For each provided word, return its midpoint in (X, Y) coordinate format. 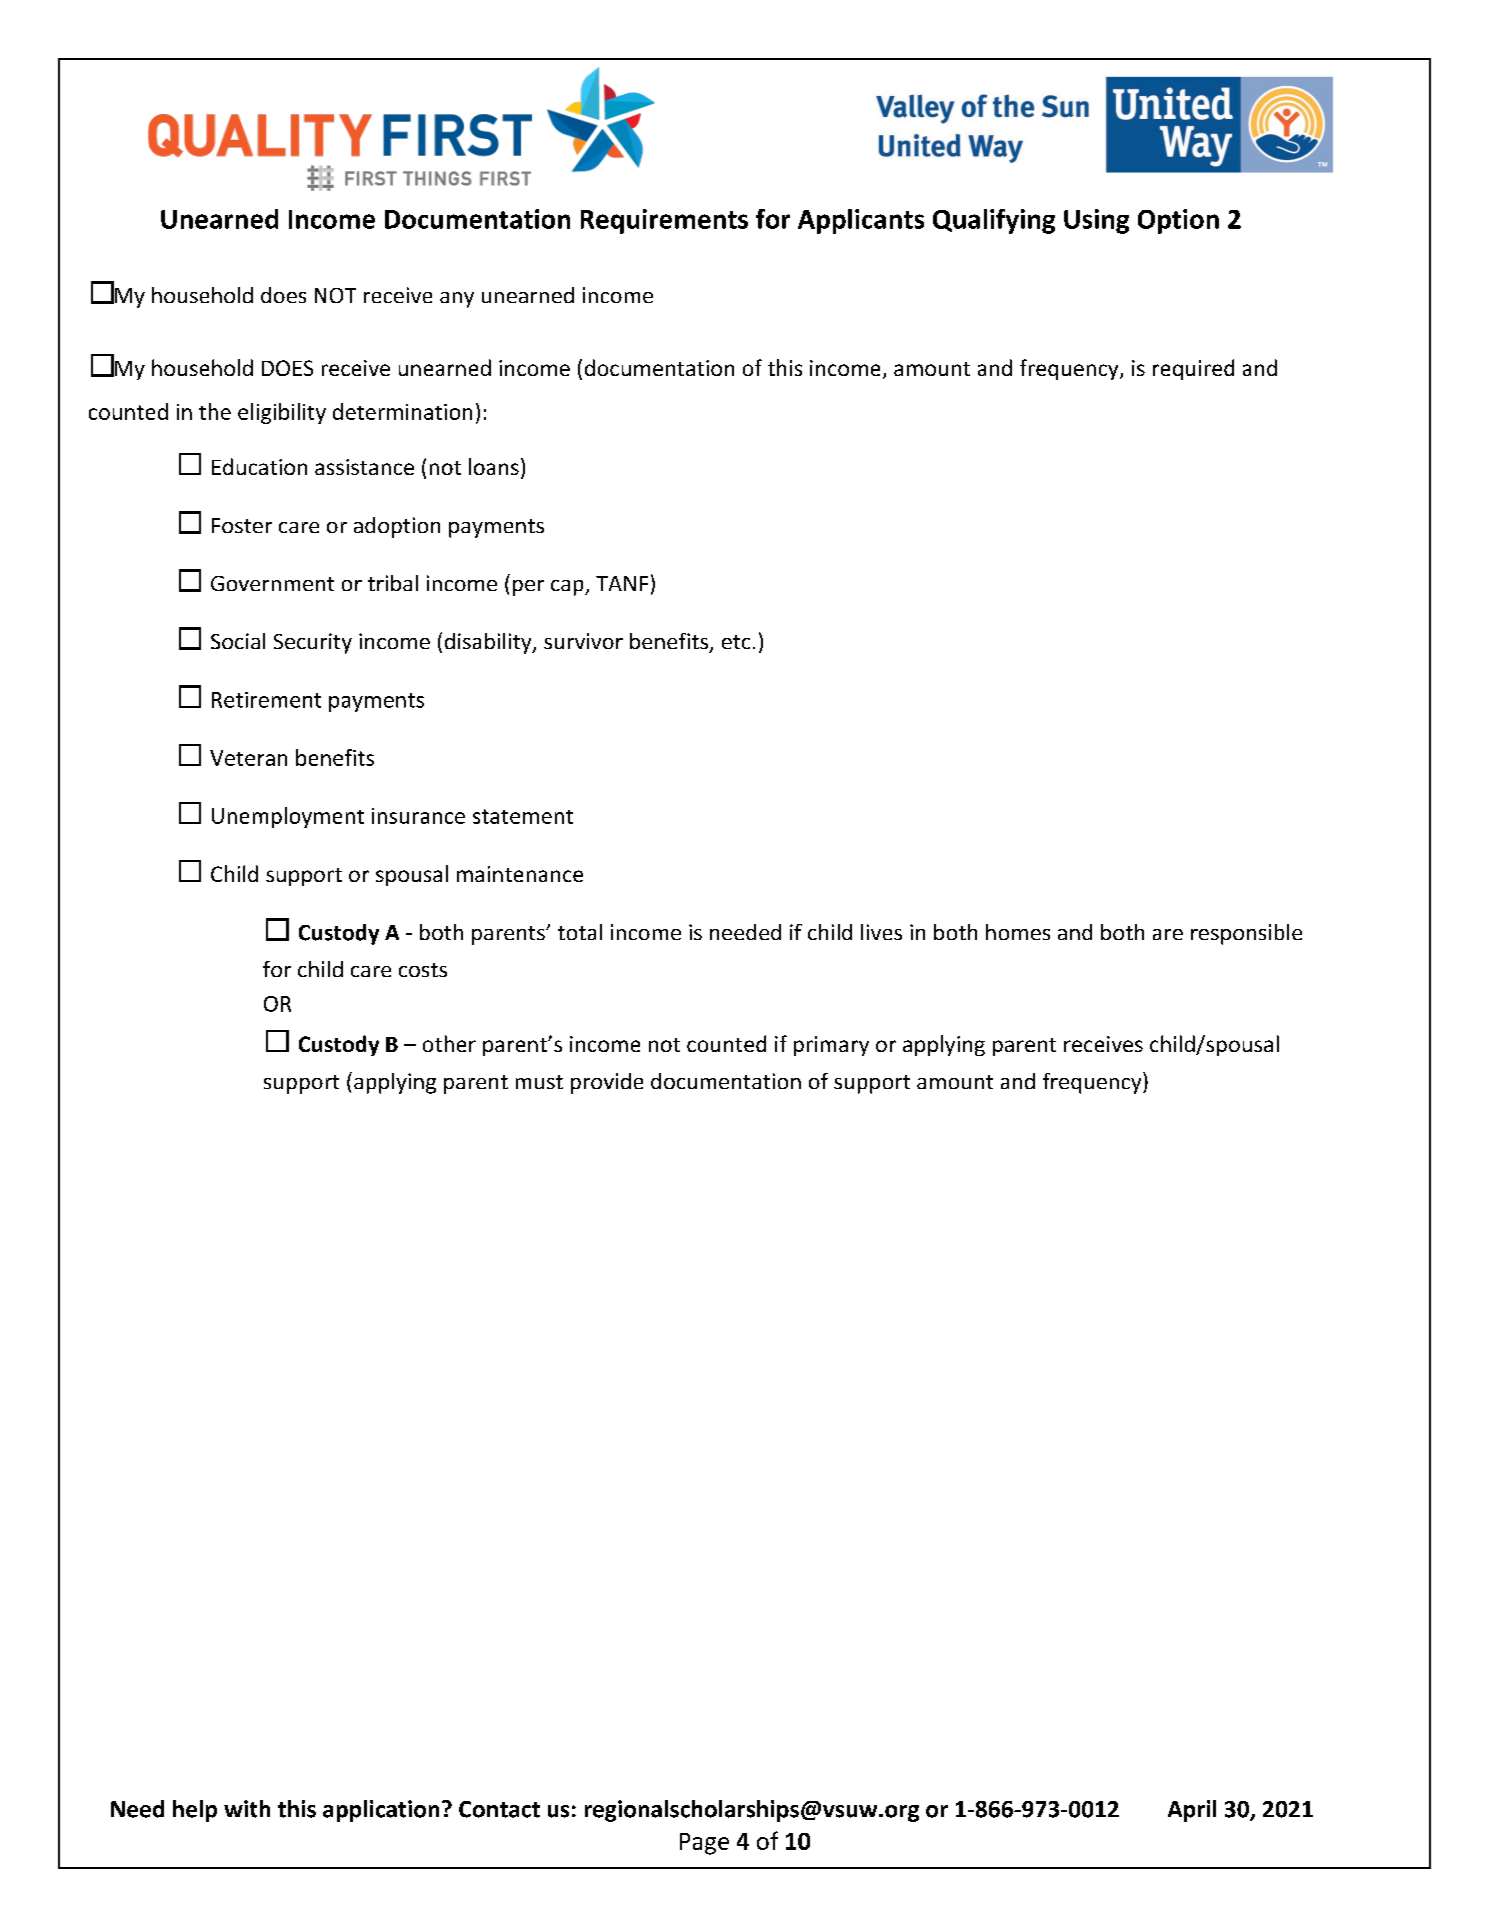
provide (607, 1083)
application (381, 1811)
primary (831, 1046)
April (1192, 1811)
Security (313, 643)
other (449, 1043)
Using (1096, 221)
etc (736, 642)
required (1193, 369)
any (457, 300)
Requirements (664, 221)
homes (1018, 932)
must (539, 1082)
